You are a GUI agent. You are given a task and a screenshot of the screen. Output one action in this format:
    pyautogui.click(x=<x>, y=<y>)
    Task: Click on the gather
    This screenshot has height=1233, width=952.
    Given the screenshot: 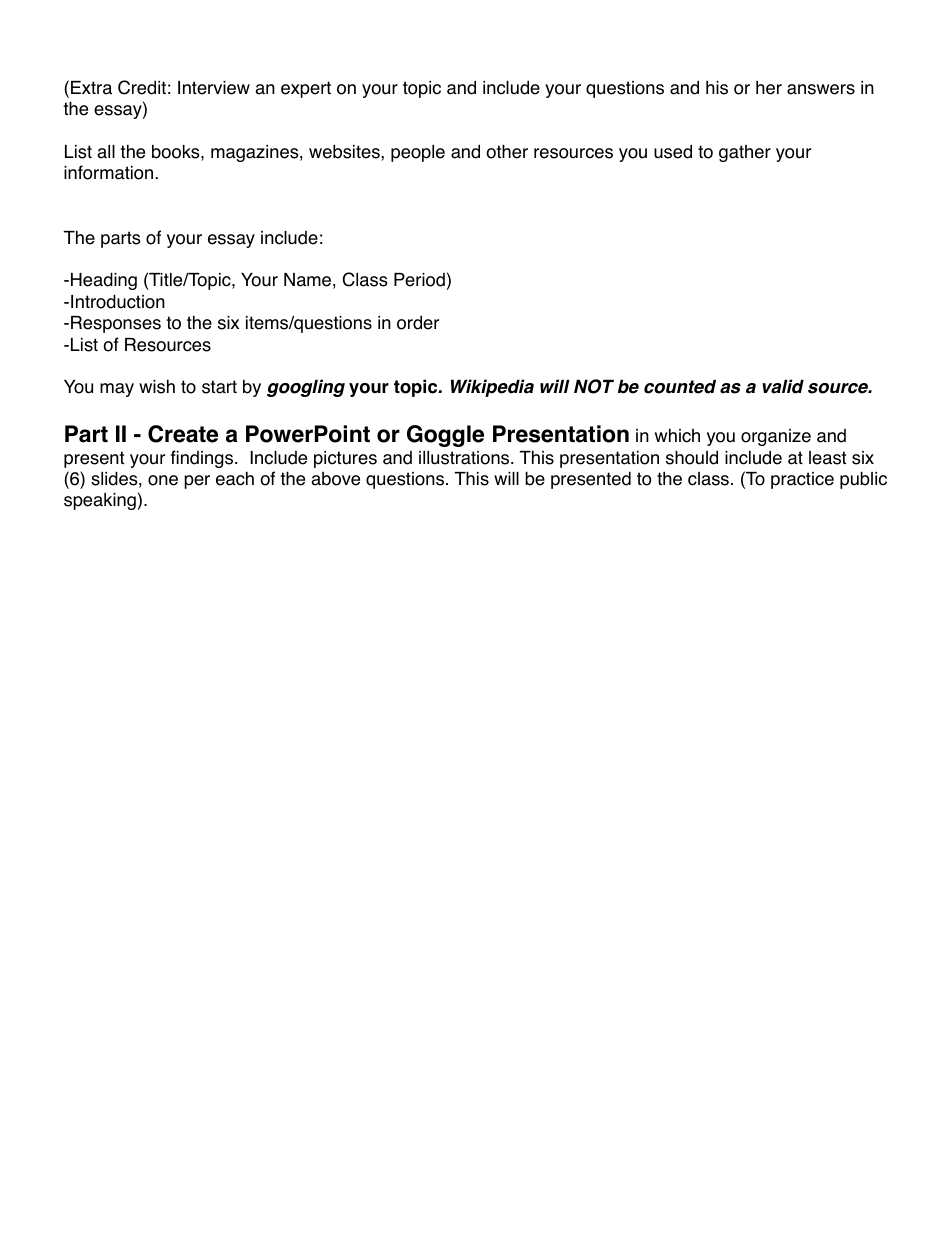 What is the action you would take?
    pyautogui.click(x=745, y=153)
